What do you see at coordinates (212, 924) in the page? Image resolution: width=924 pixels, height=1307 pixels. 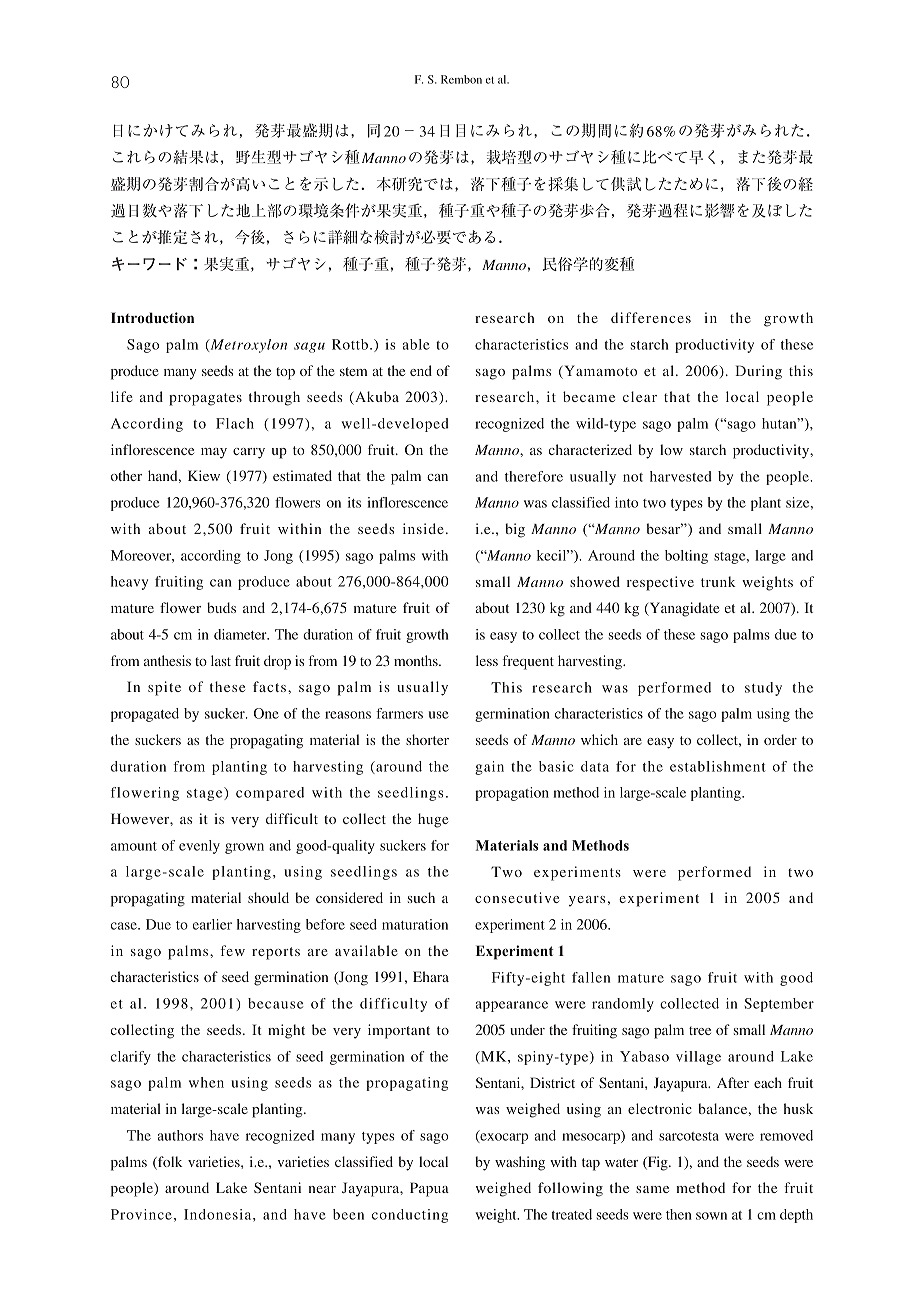 I see `earlier` at bounding box center [212, 924].
